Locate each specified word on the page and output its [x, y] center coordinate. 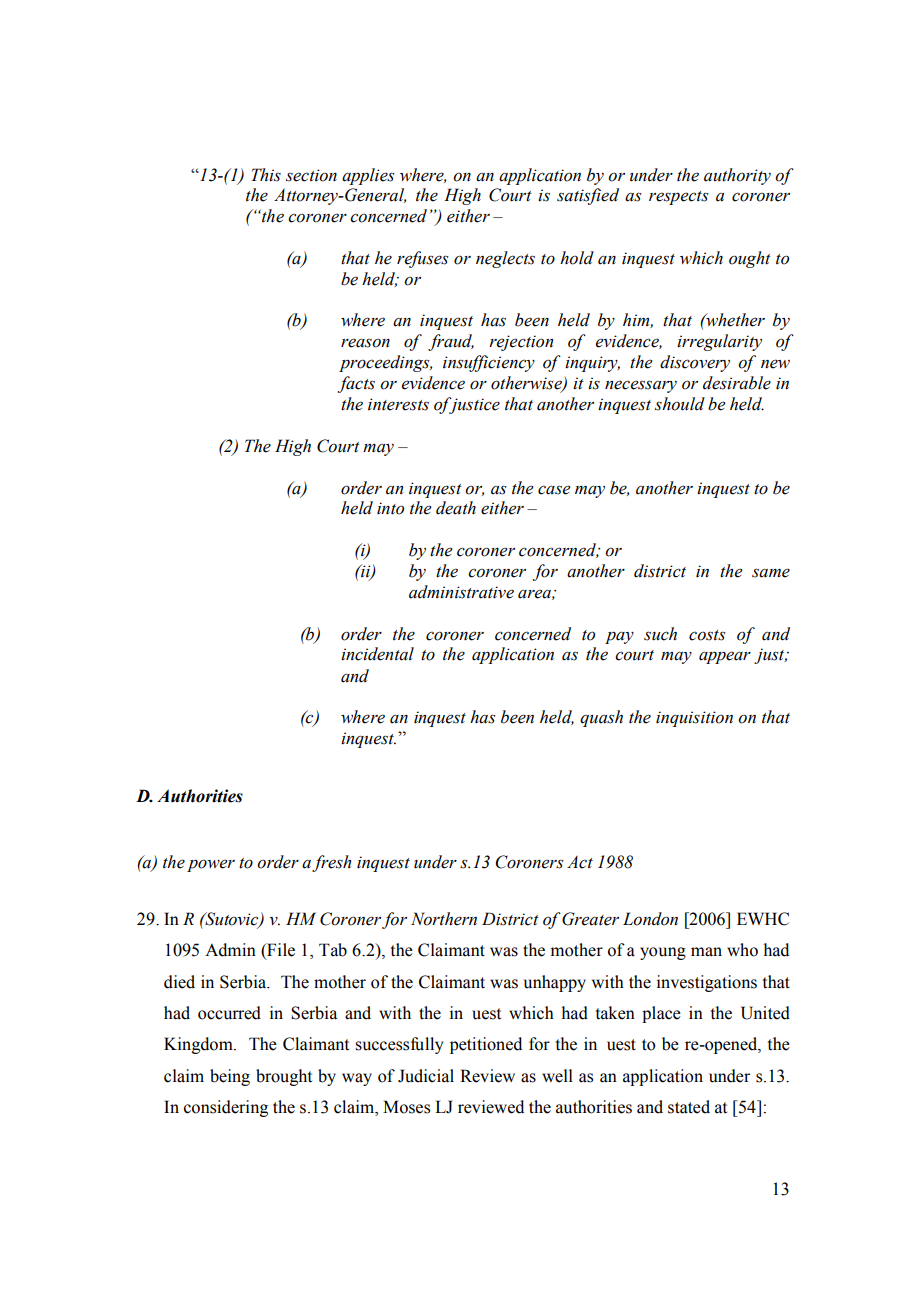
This [266, 175]
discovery [695, 363]
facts [356, 384]
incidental [377, 654]
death [456, 508]
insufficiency [489, 363]
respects [679, 198]
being [230, 1077]
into [390, 508]
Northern [444, 919]
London [650, 919]
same [771, 573]
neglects [505, 259]
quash [601, 718]
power [211, 865]
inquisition [694, 719]
